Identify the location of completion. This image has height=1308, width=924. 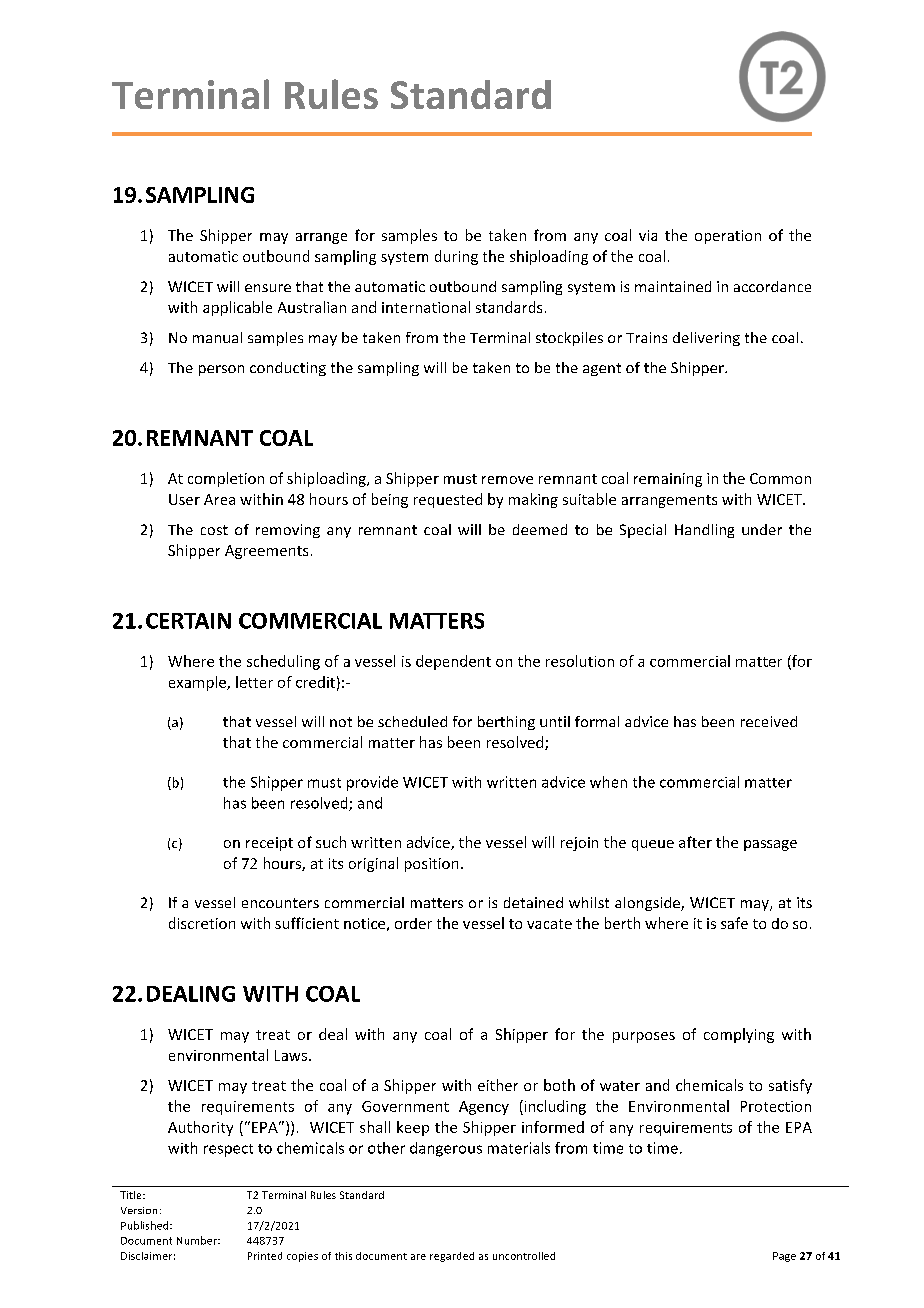
(226, 479).
